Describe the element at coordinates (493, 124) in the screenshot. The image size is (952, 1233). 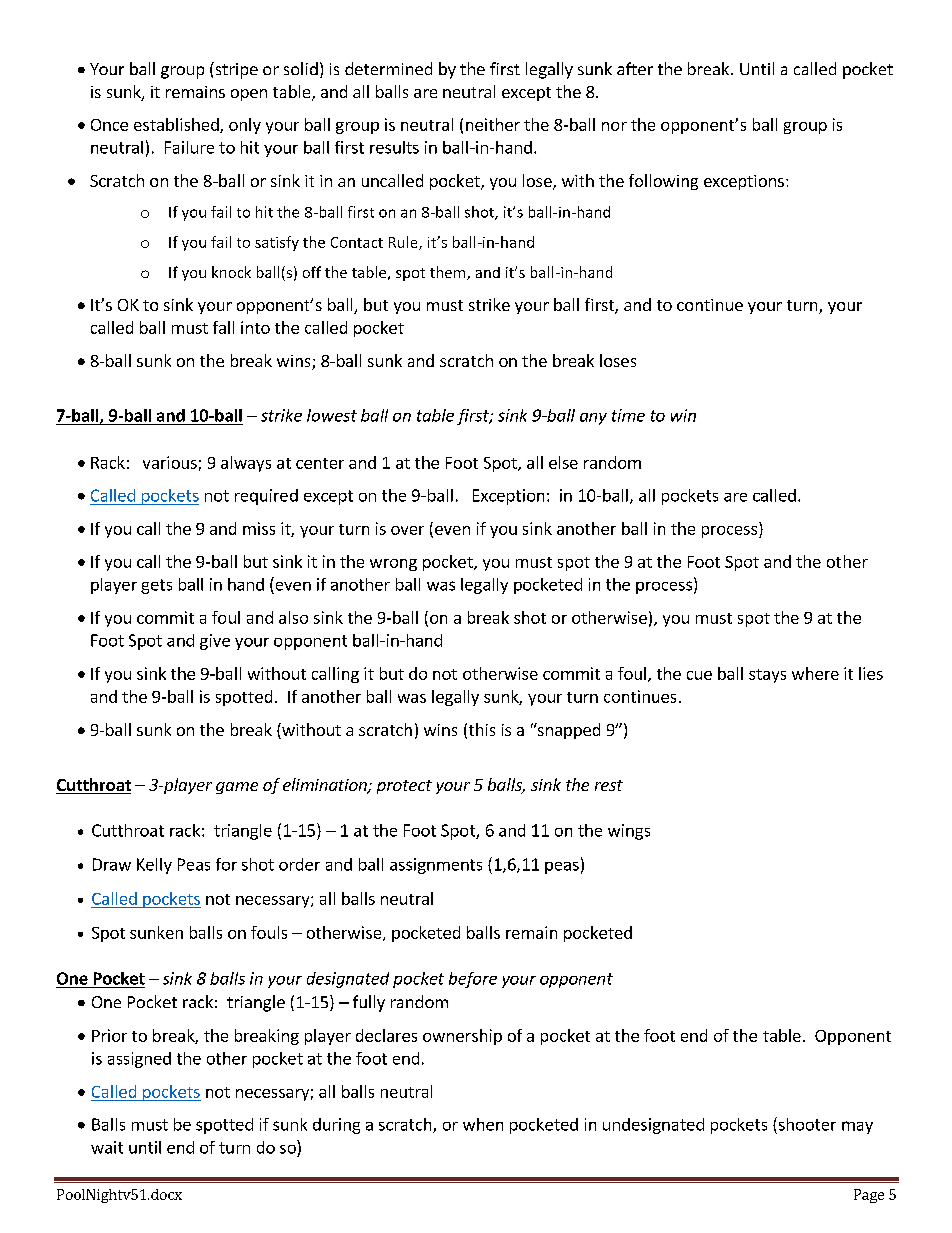
I see `neither` at that location.
